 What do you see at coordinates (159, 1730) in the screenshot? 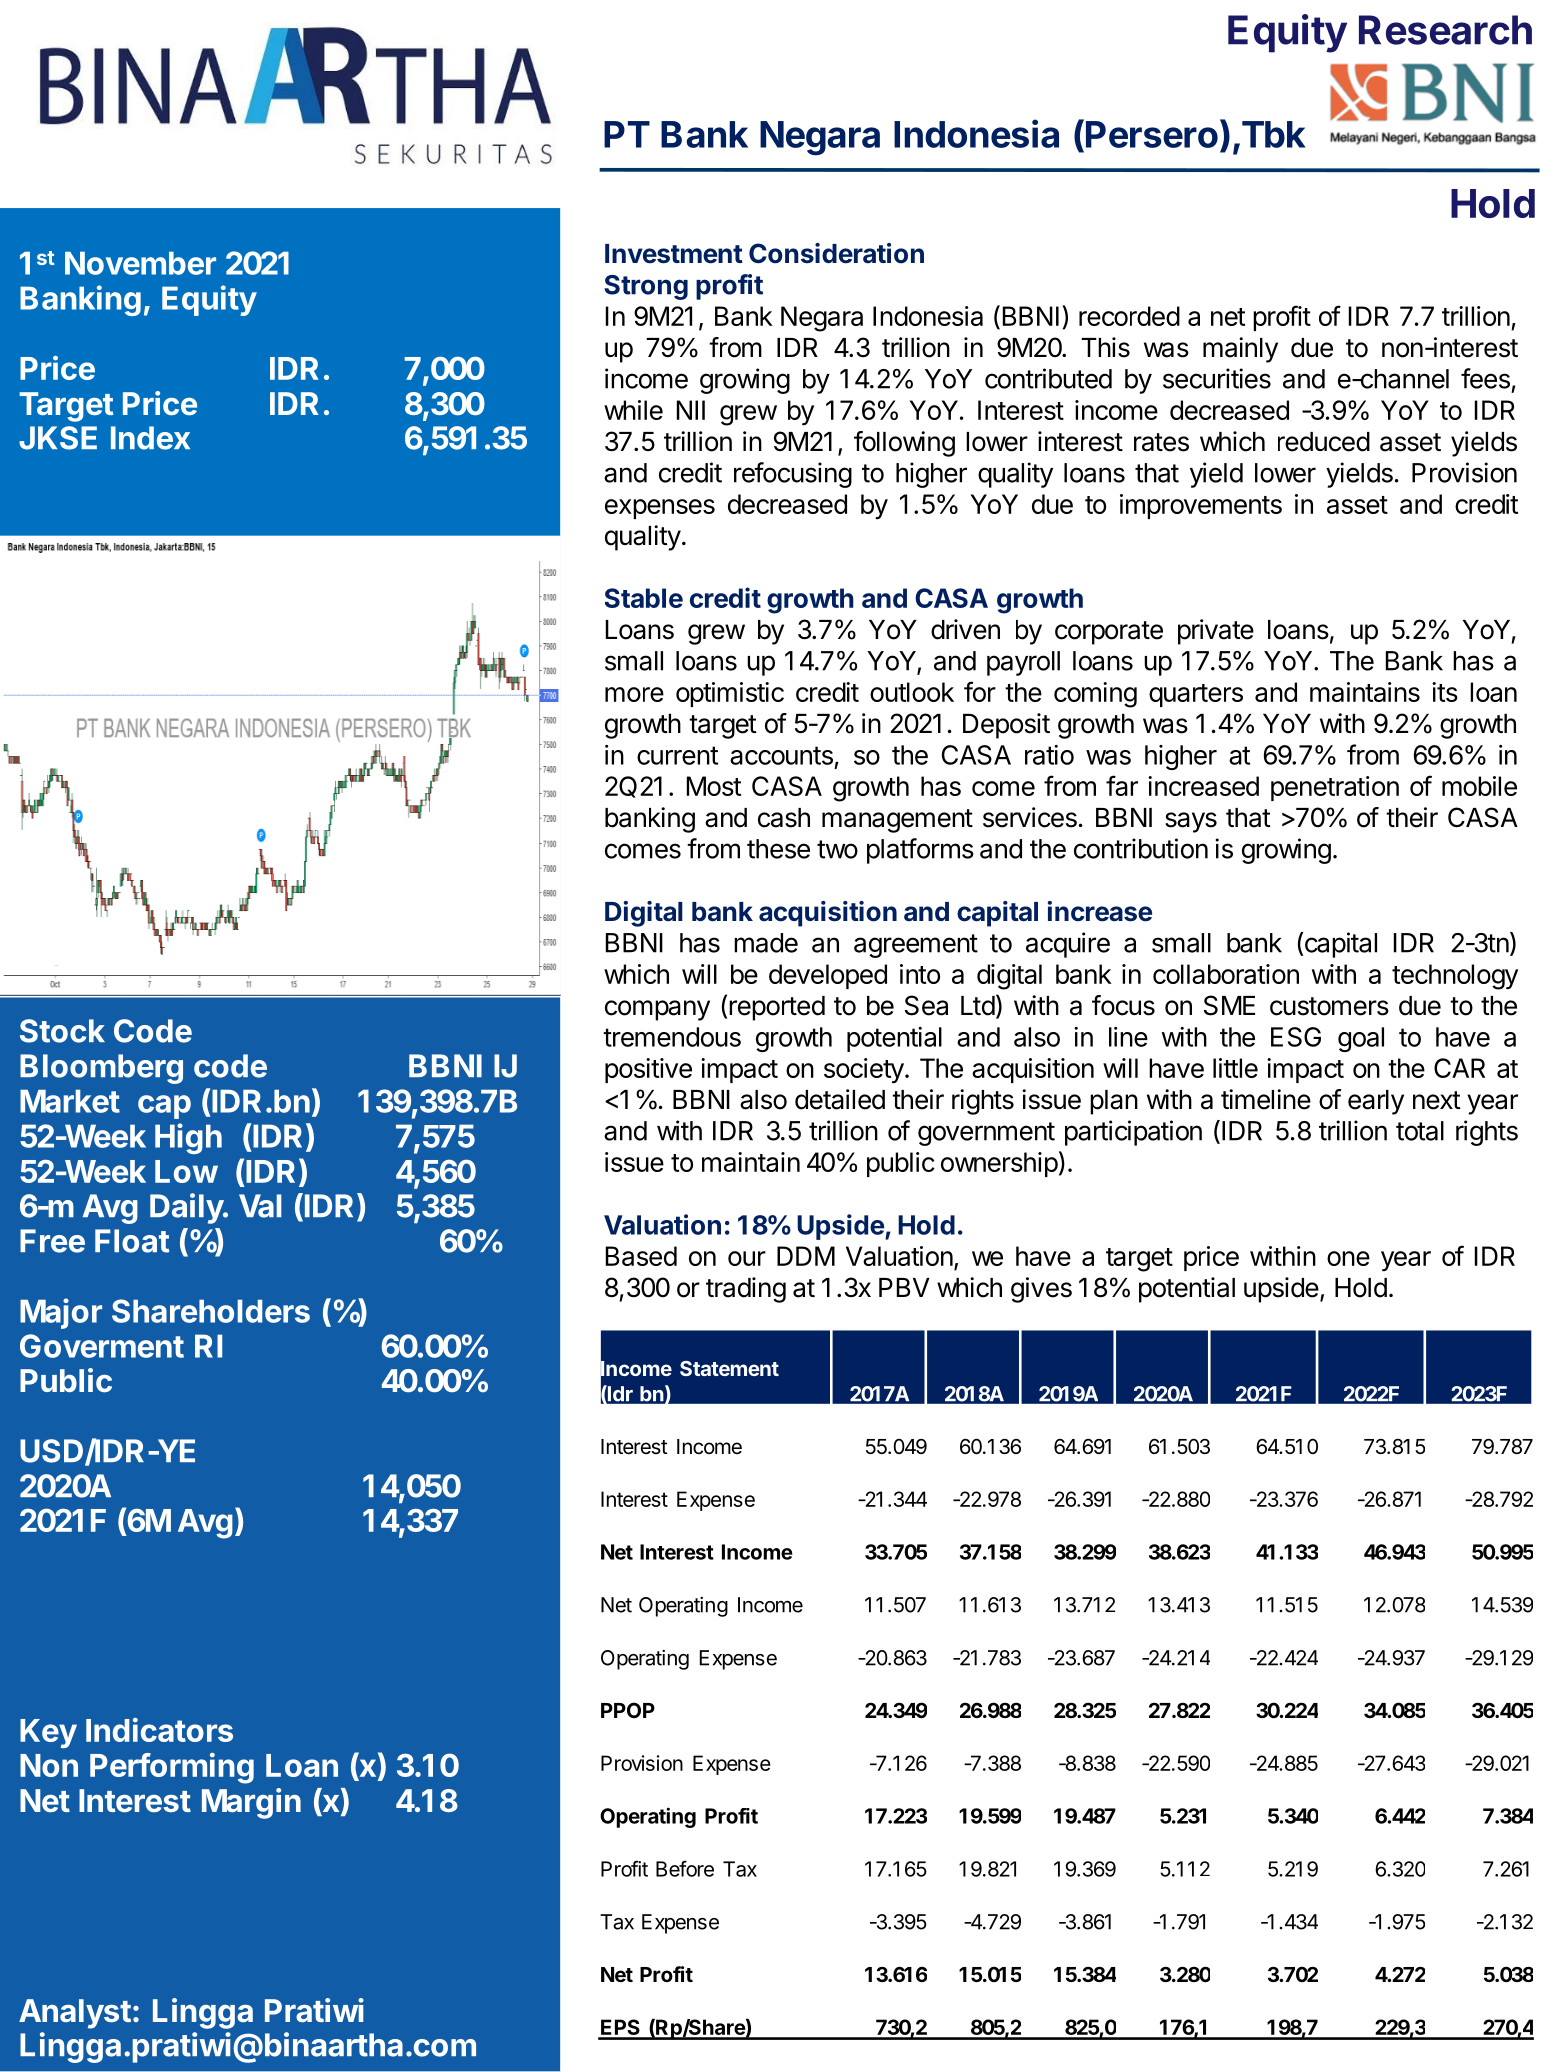
I see `Indicators` at bounding box center [159, 1730].
